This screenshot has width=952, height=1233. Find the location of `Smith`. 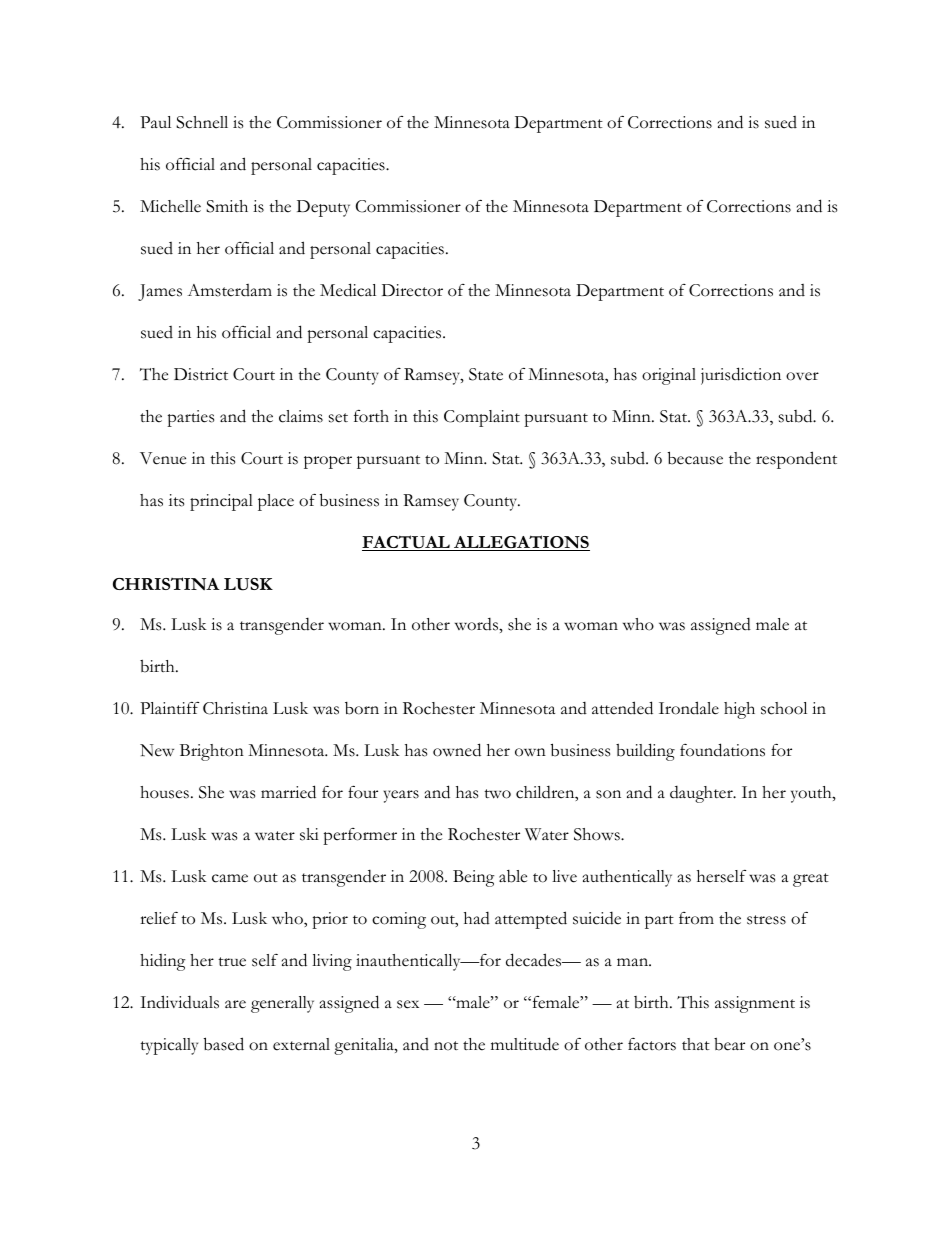

Smith is located at coordinates (227, 206).
